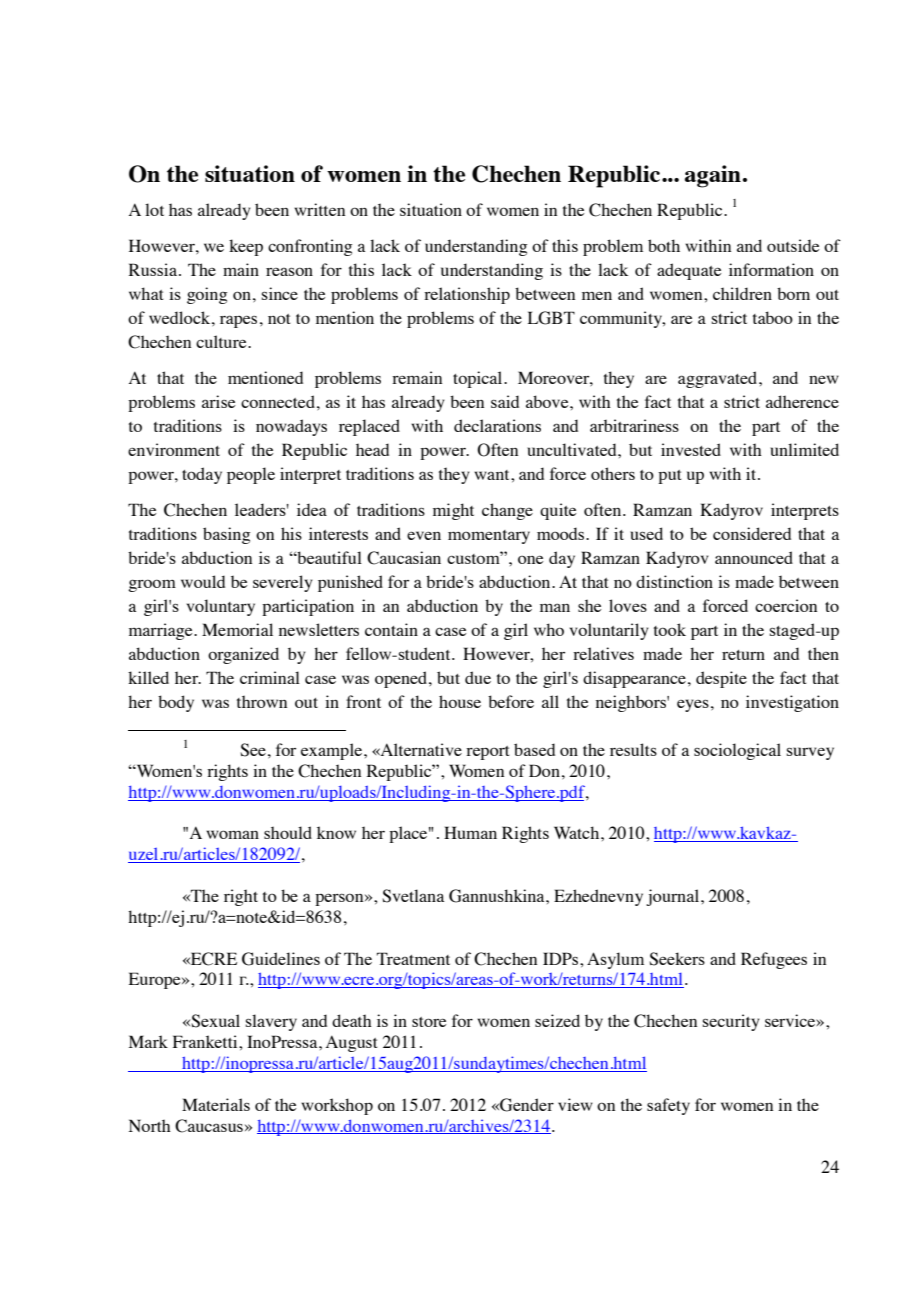 This page has height=1308, width=924. Describe the element at coordinates (668, 1106) in the page. I see `safety` at that location.
